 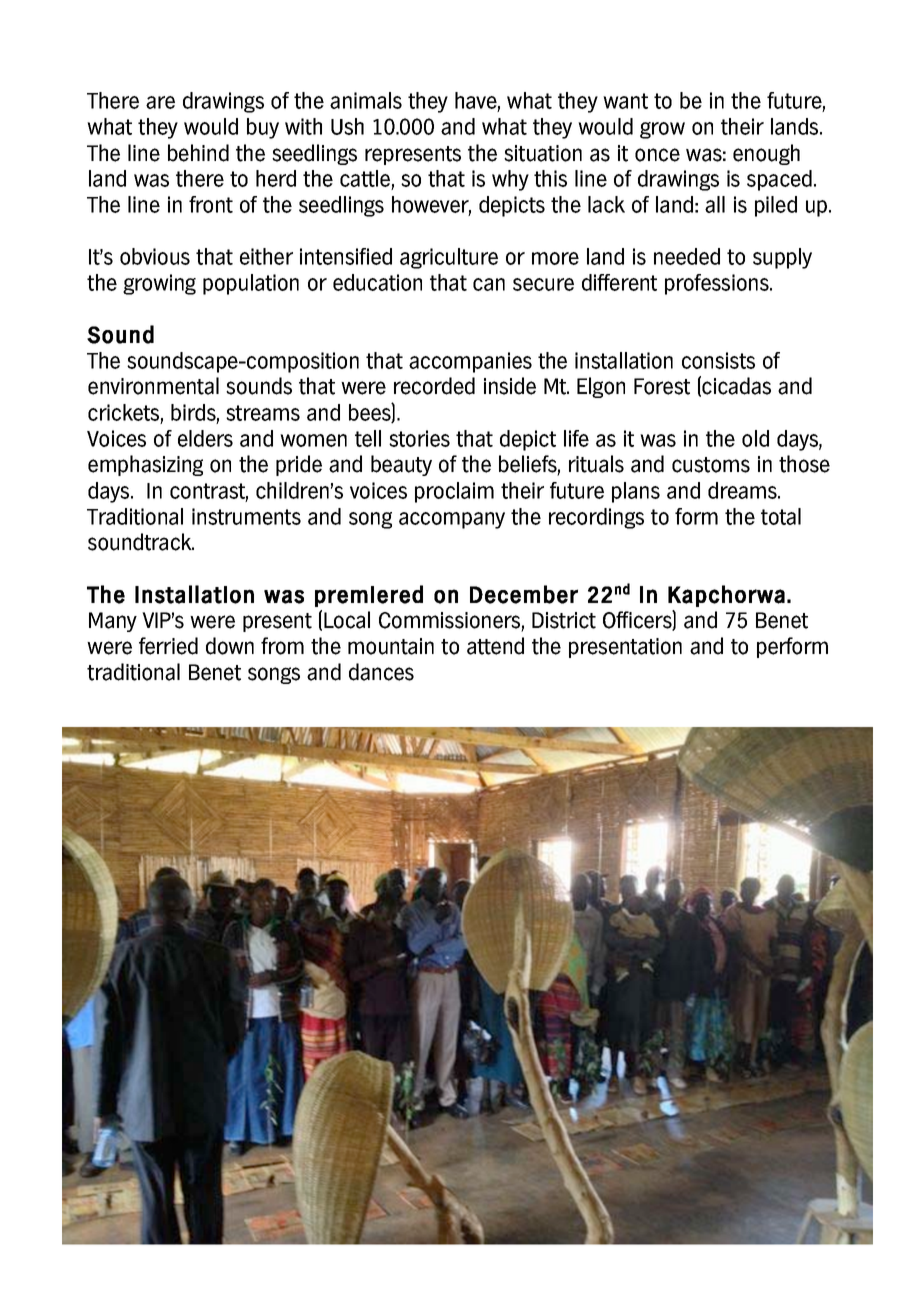 I want to click on are, so click(x=160, y=102).
